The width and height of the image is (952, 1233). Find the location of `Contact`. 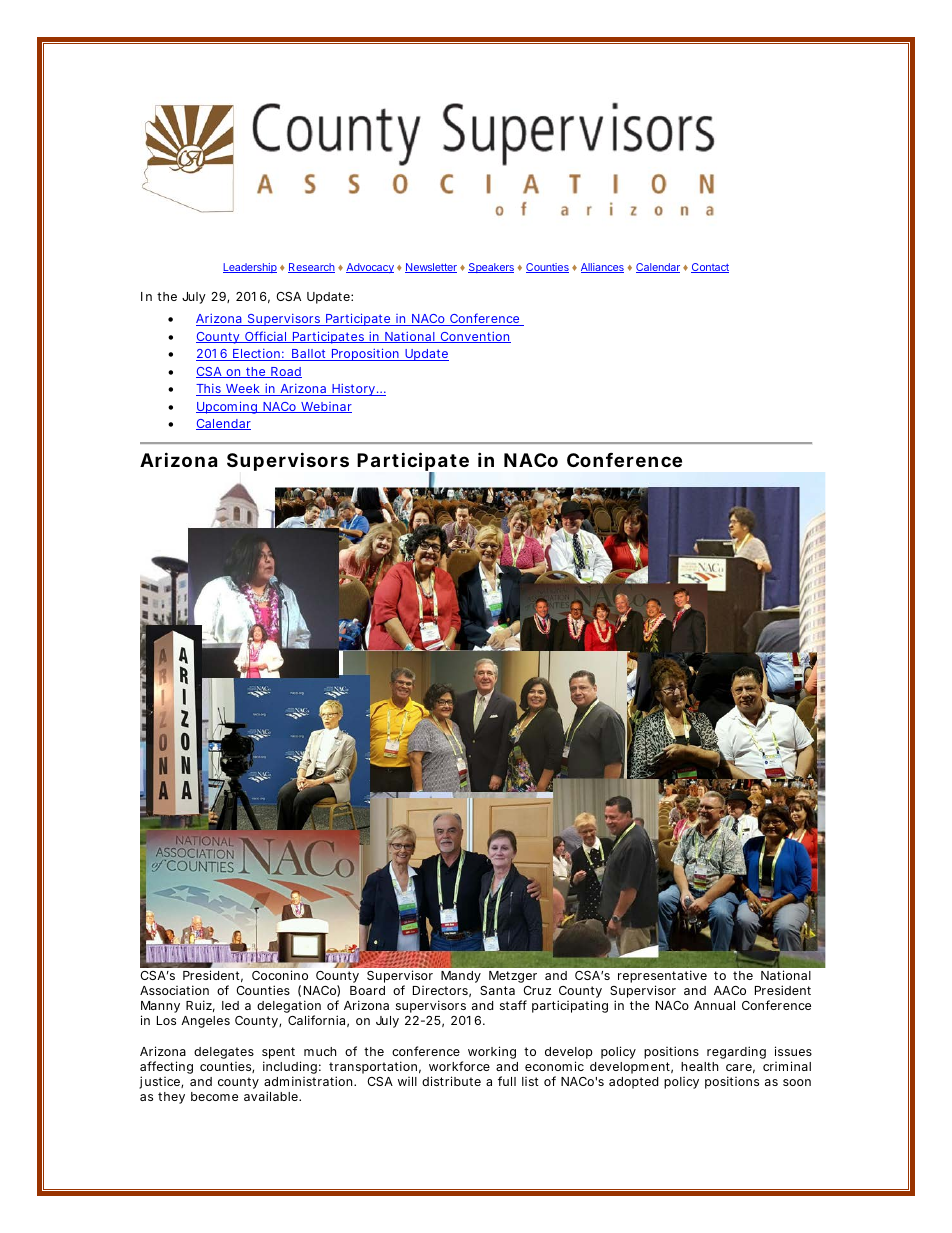

Contact is located at coordinates (710, 268).
